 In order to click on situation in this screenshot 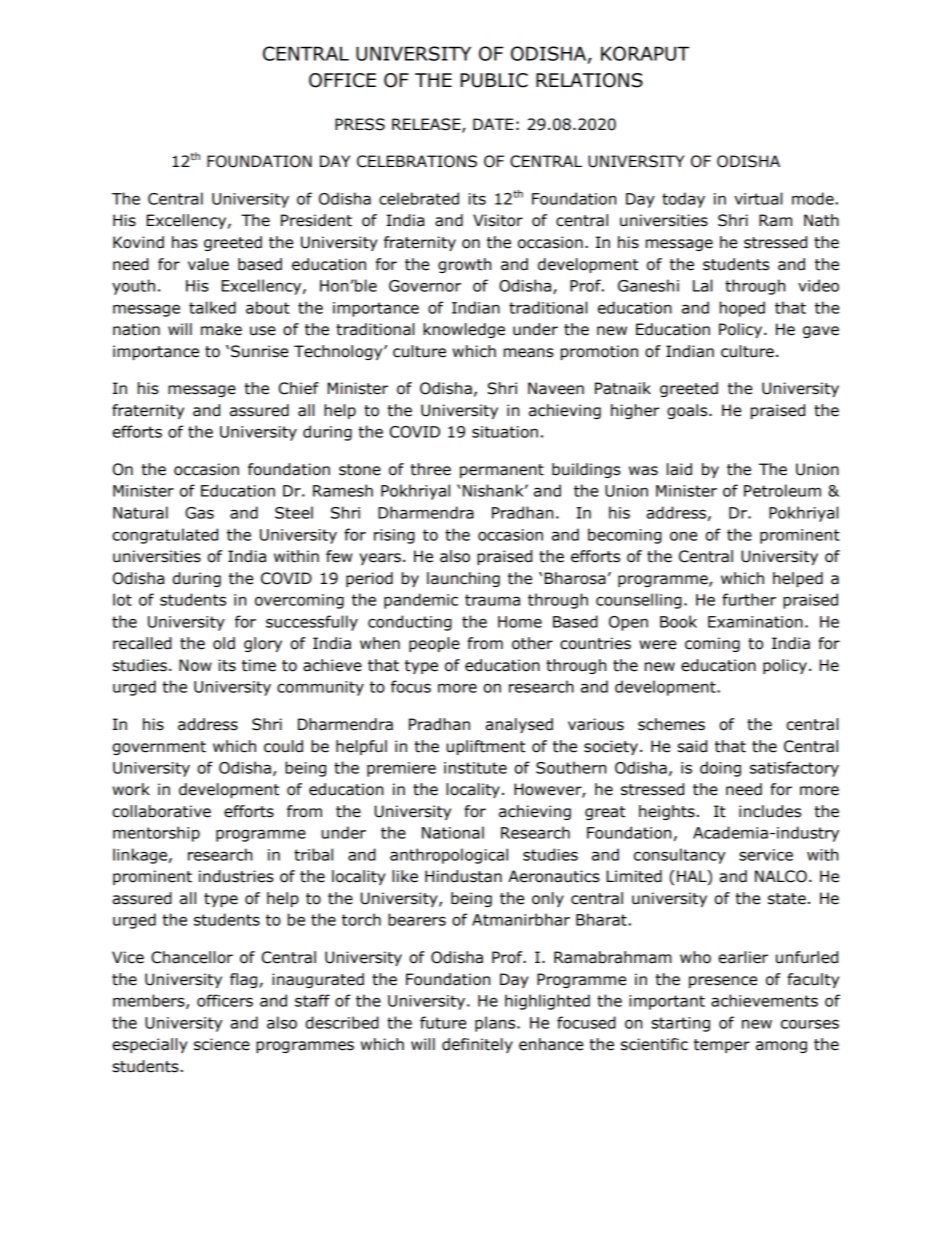, I will do `click(505, 432)`.
